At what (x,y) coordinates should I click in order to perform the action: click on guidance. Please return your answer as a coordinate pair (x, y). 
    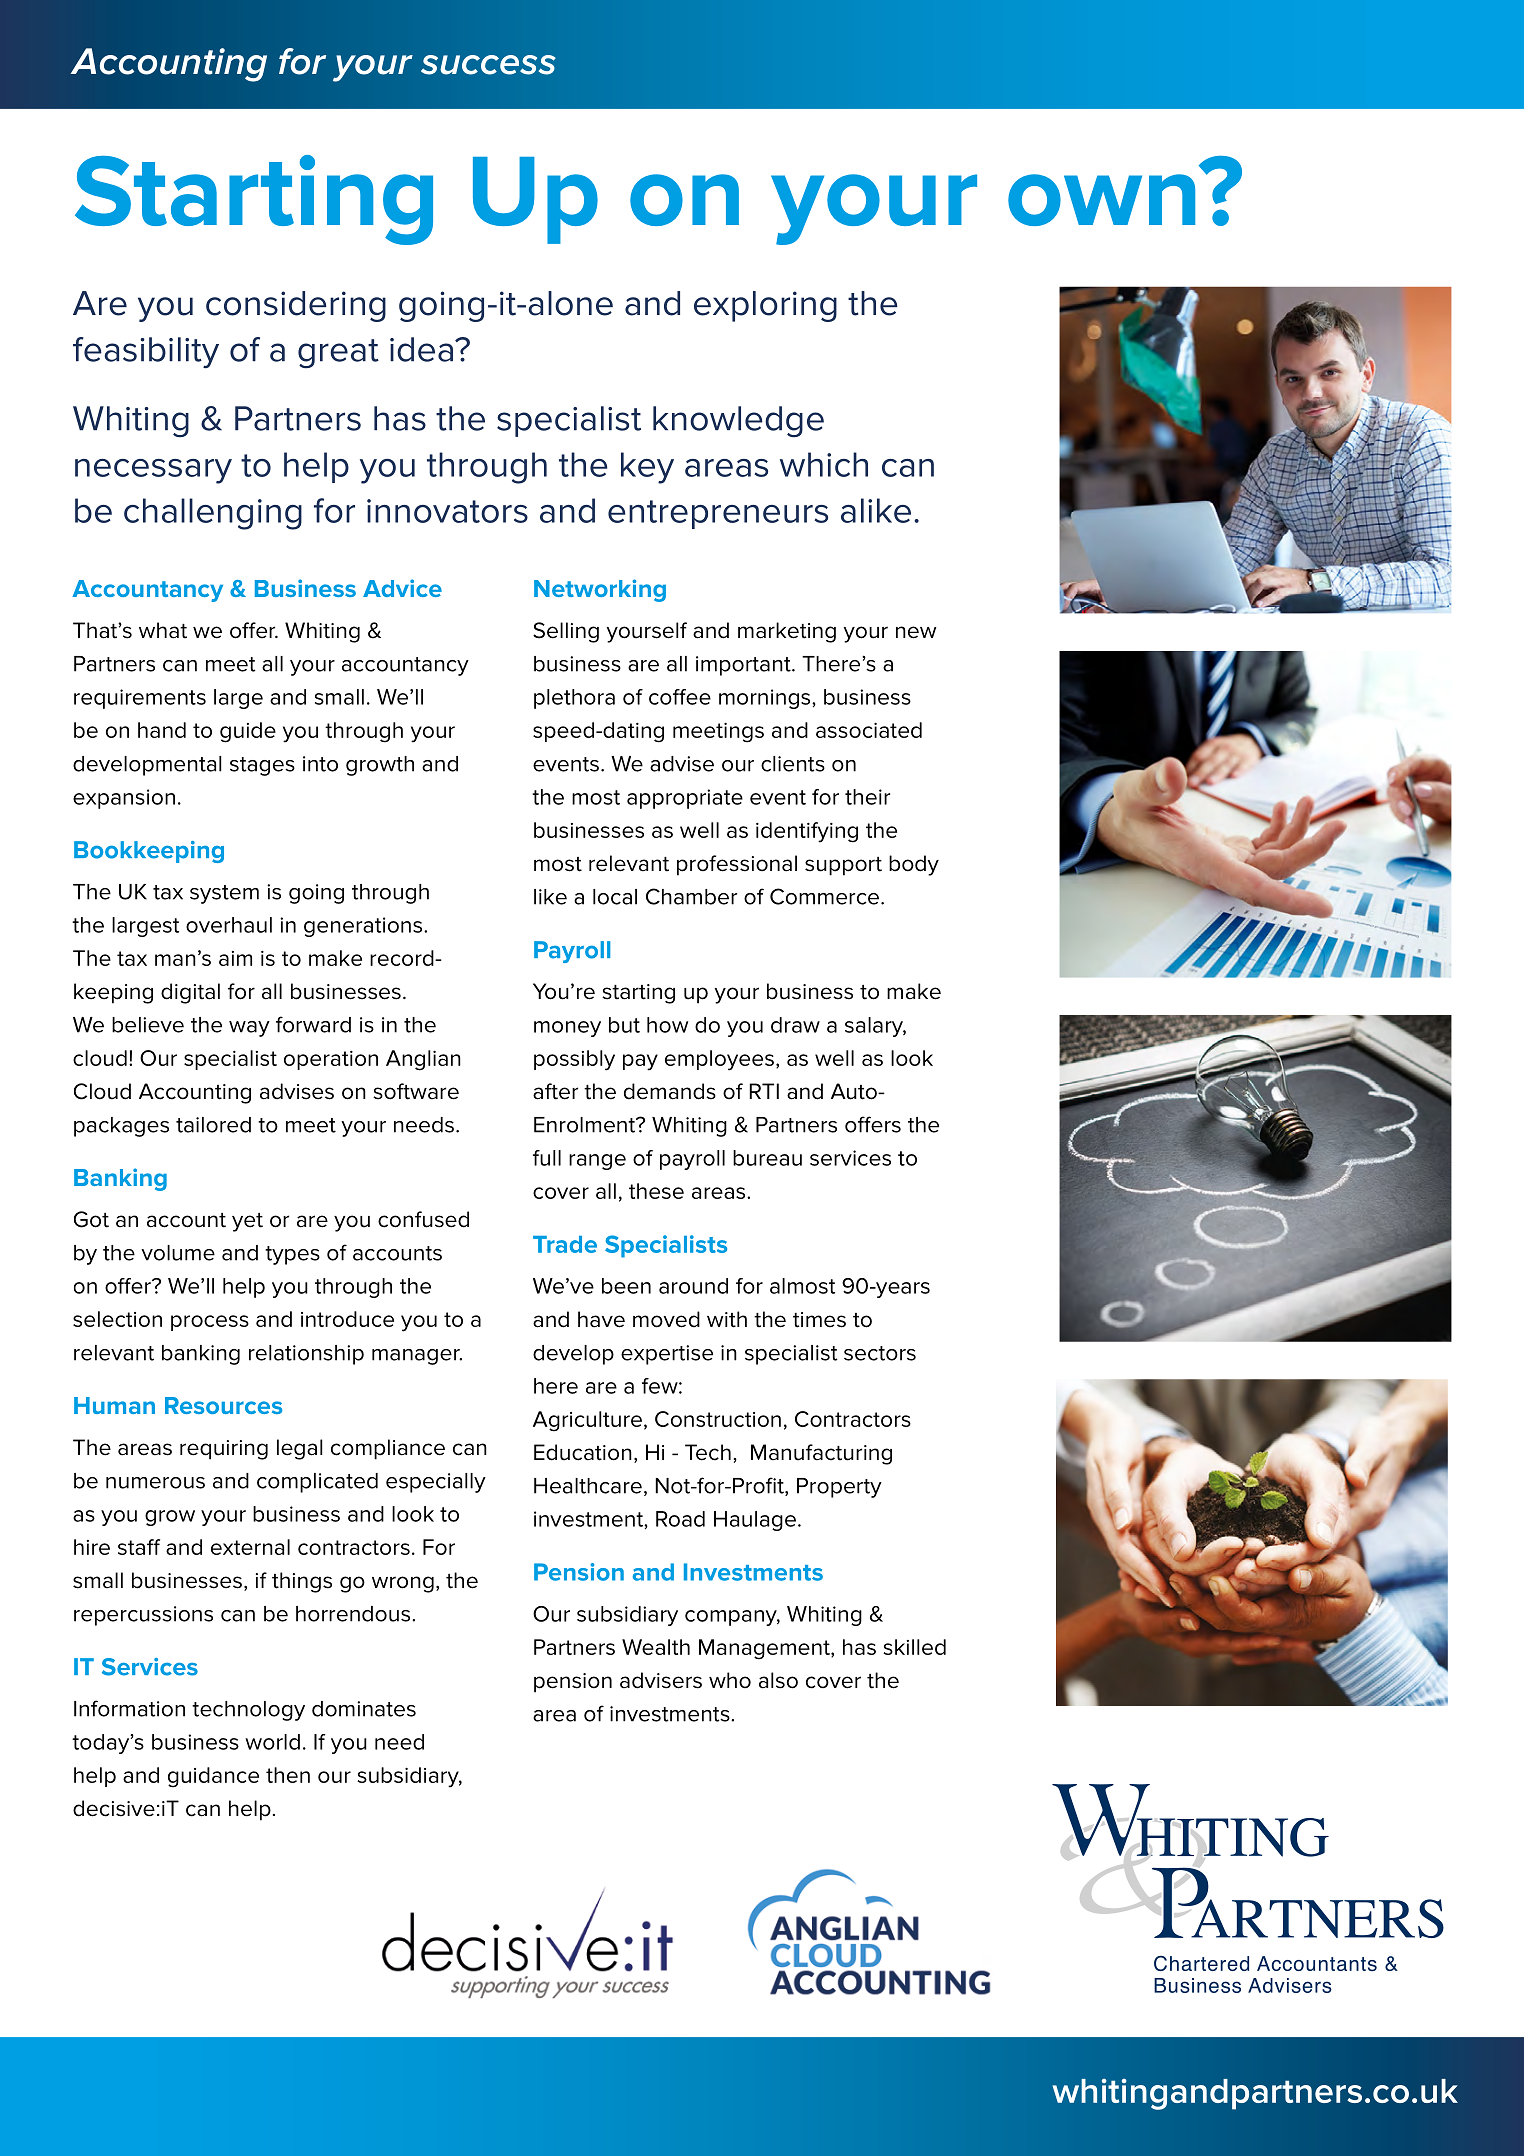
    Looking at the image, I should click on (213, 1777).
